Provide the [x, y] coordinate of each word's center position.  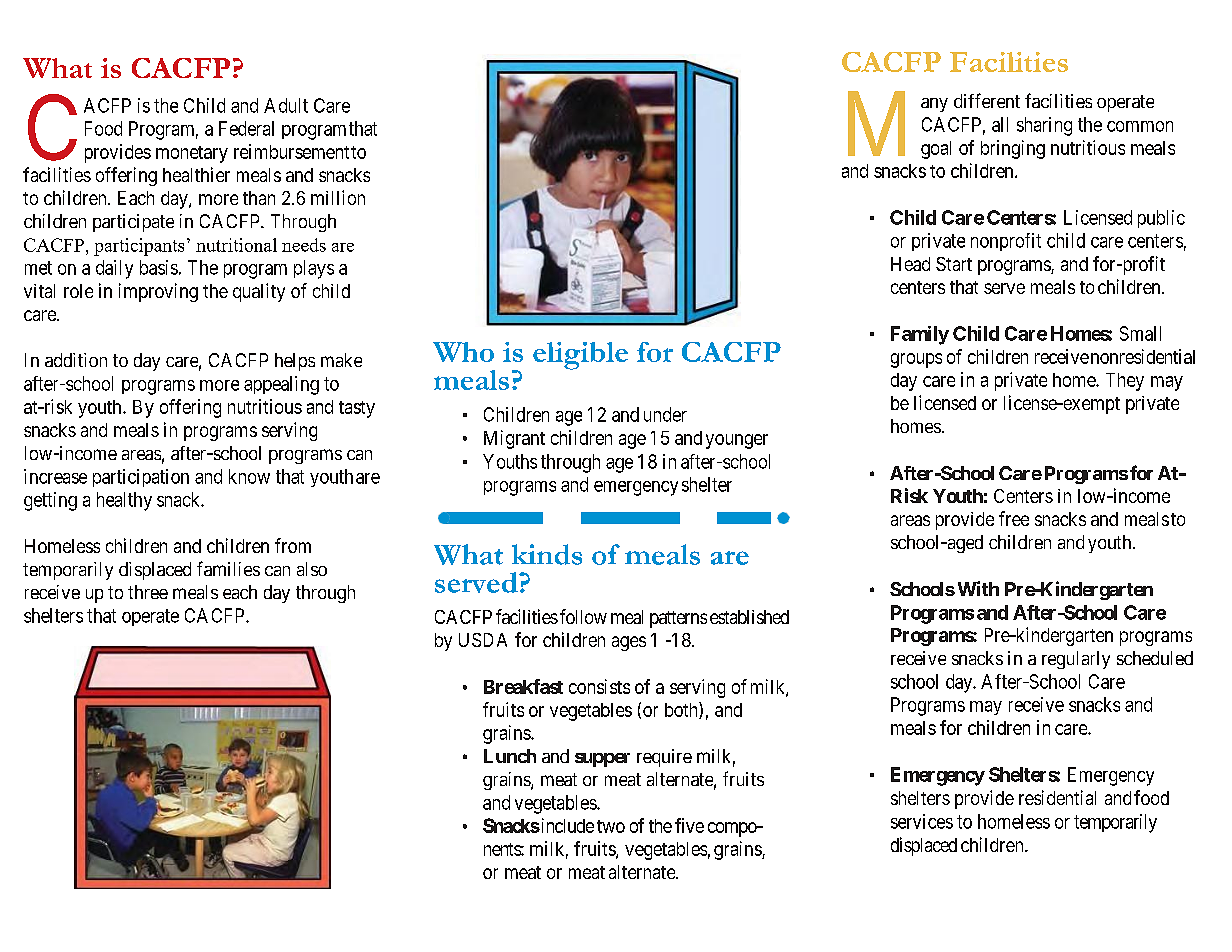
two [611, 826]
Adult [286, 105]
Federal [246, 128]
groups [916, 360]
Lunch [510, 756]
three [148, 592]
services [922, 821]
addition [76, 360]
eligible [580, 356]
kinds [547, 554]
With [978, 588]
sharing [1044, 126]
